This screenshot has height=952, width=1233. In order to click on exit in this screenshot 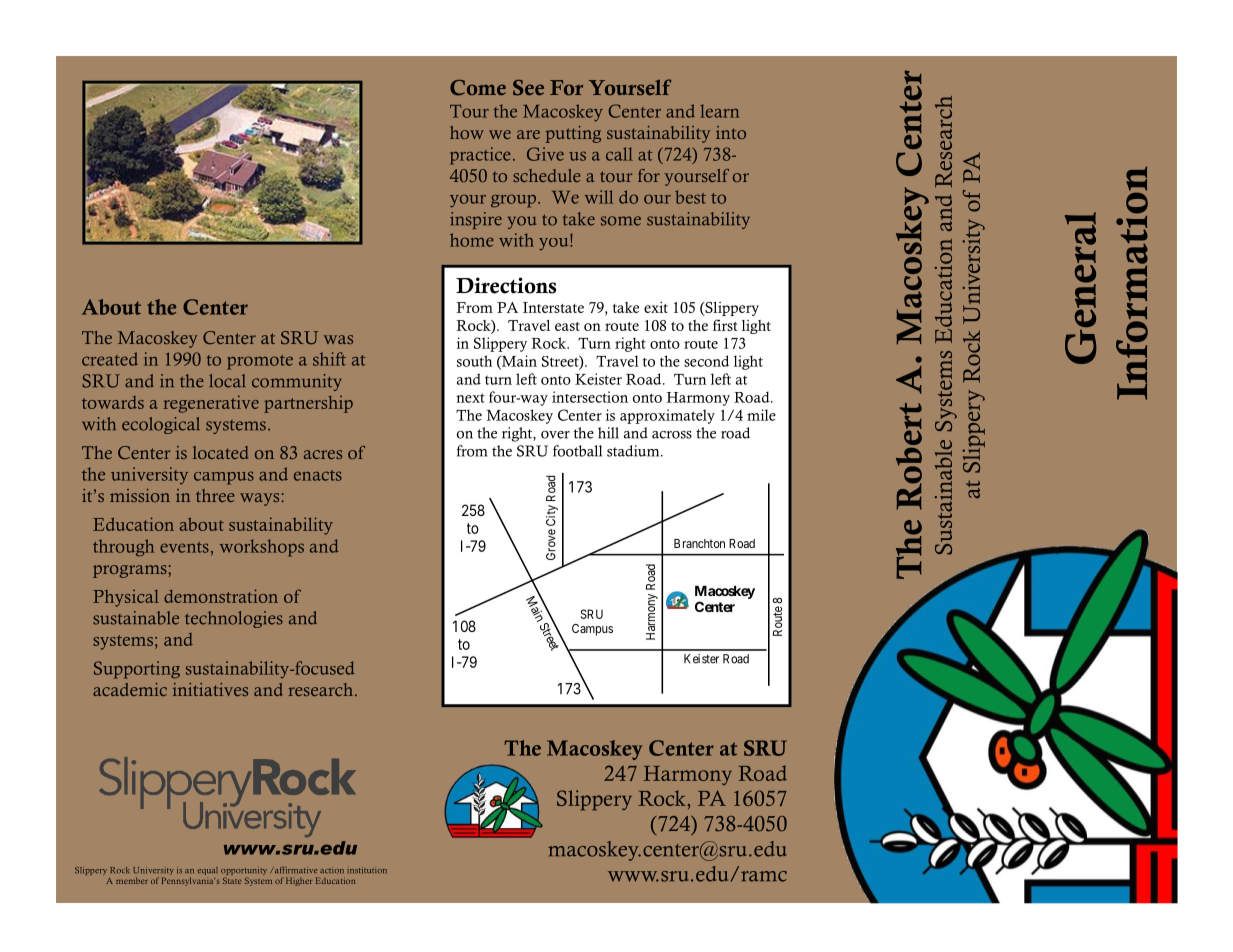, I will do `click(656, 307)`.
